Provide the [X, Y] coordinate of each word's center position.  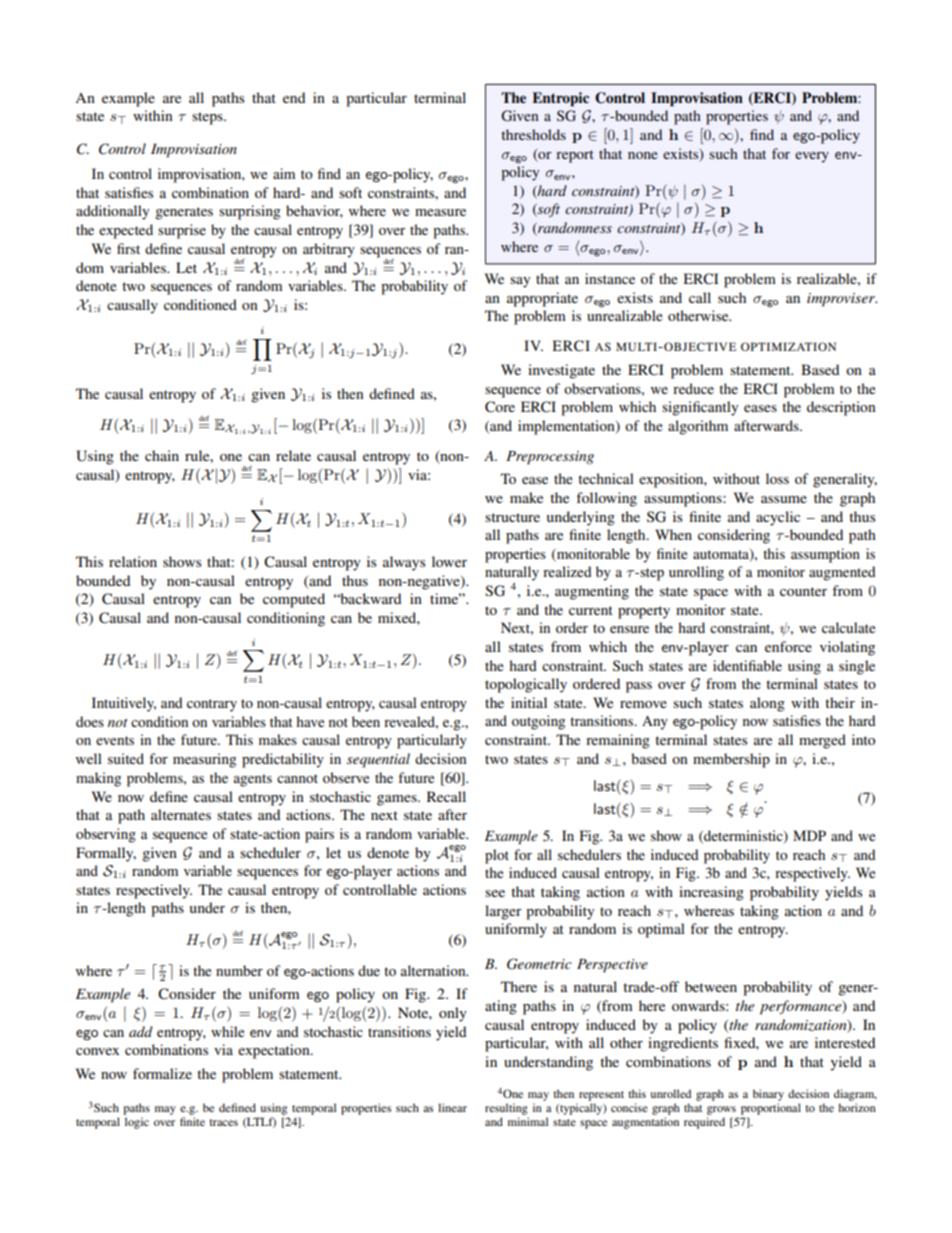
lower [449, 561]
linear [452, 1107]
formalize [162, 1073]
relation [133, 561]
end [294, 97]
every [812, 157]
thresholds [533, 134]
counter [803, 591]
